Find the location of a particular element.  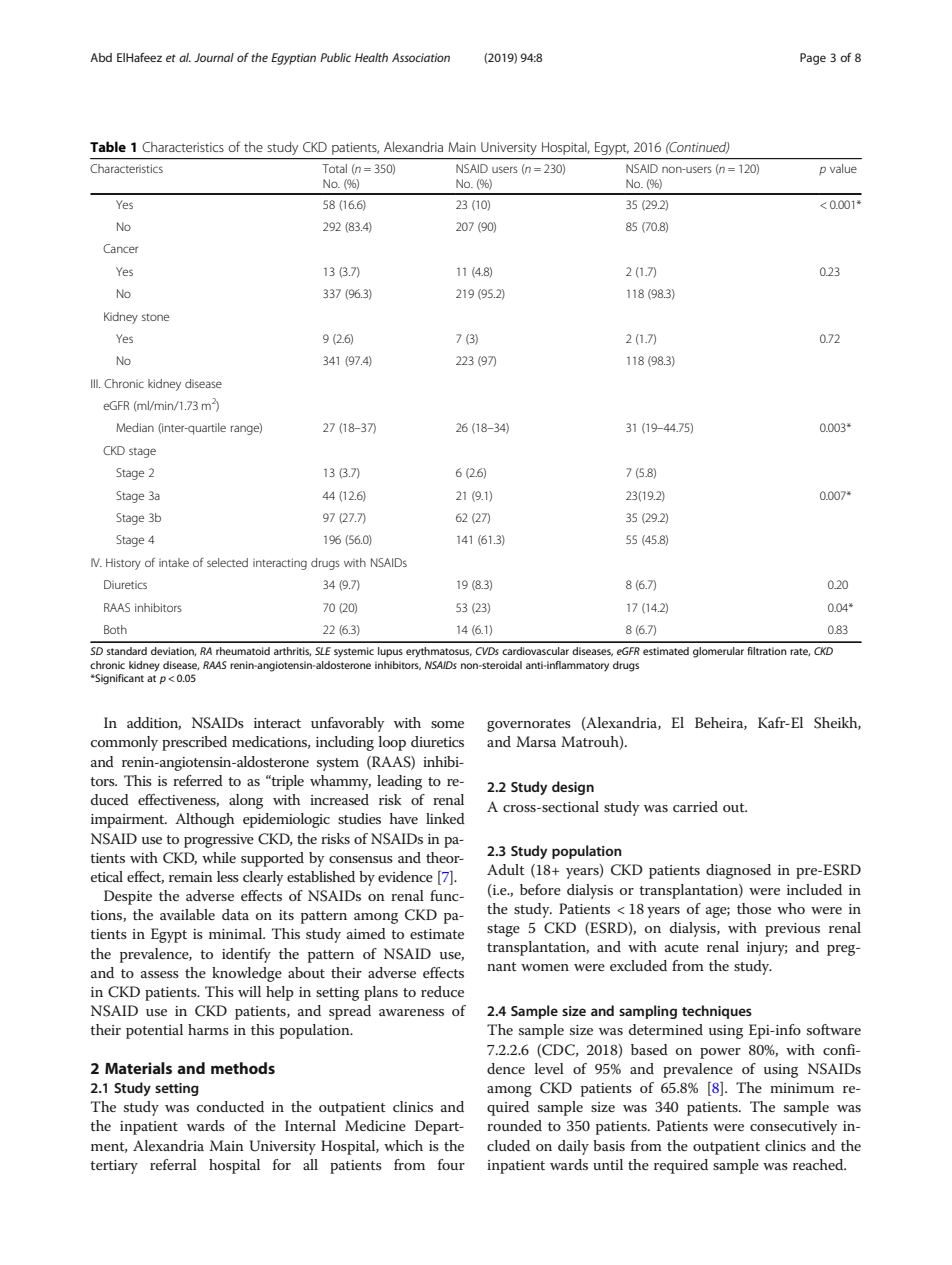

Adult is located at coordinates (506, 869).
